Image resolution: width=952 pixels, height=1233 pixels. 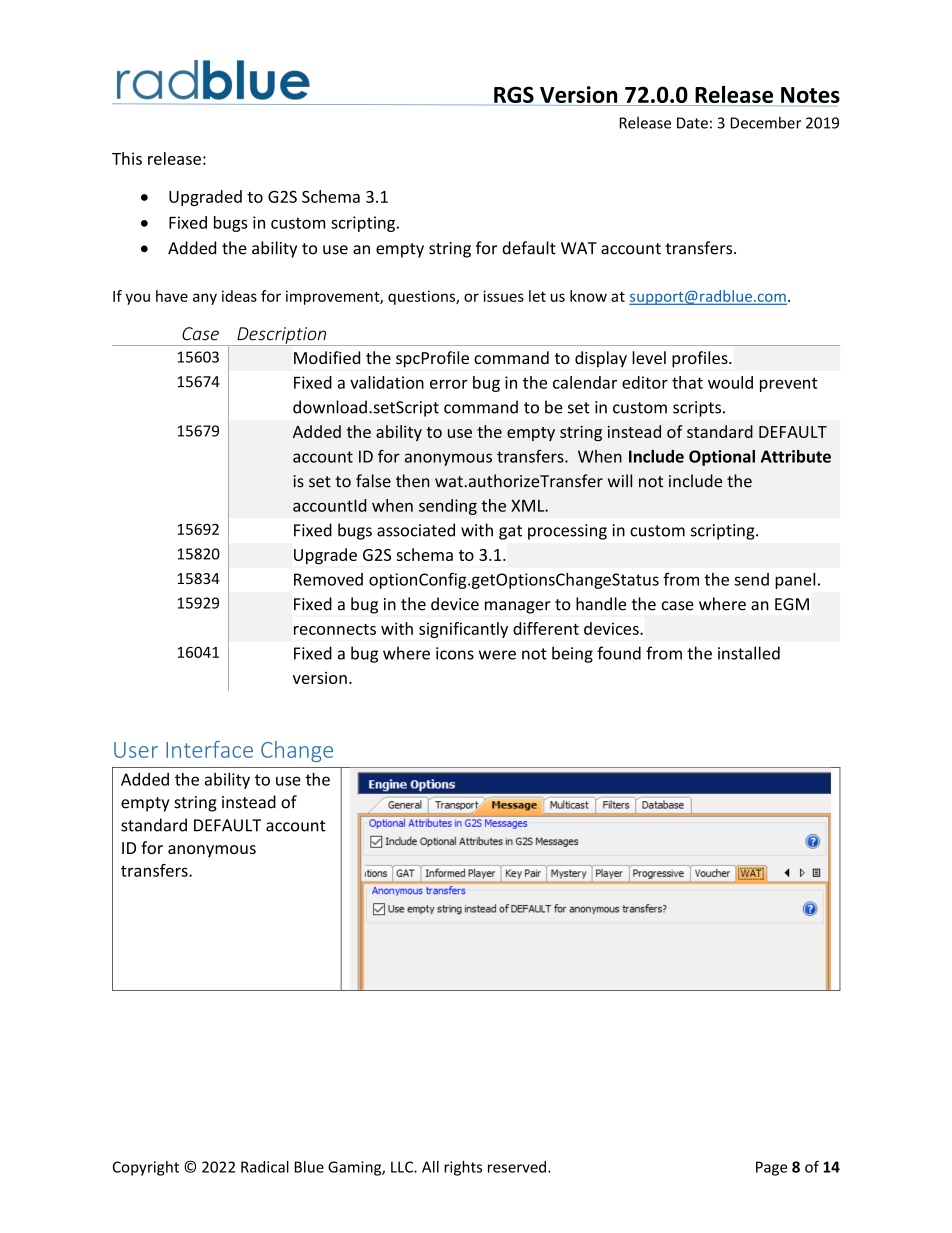 I want to click on false, so click(x=373, y=481).
